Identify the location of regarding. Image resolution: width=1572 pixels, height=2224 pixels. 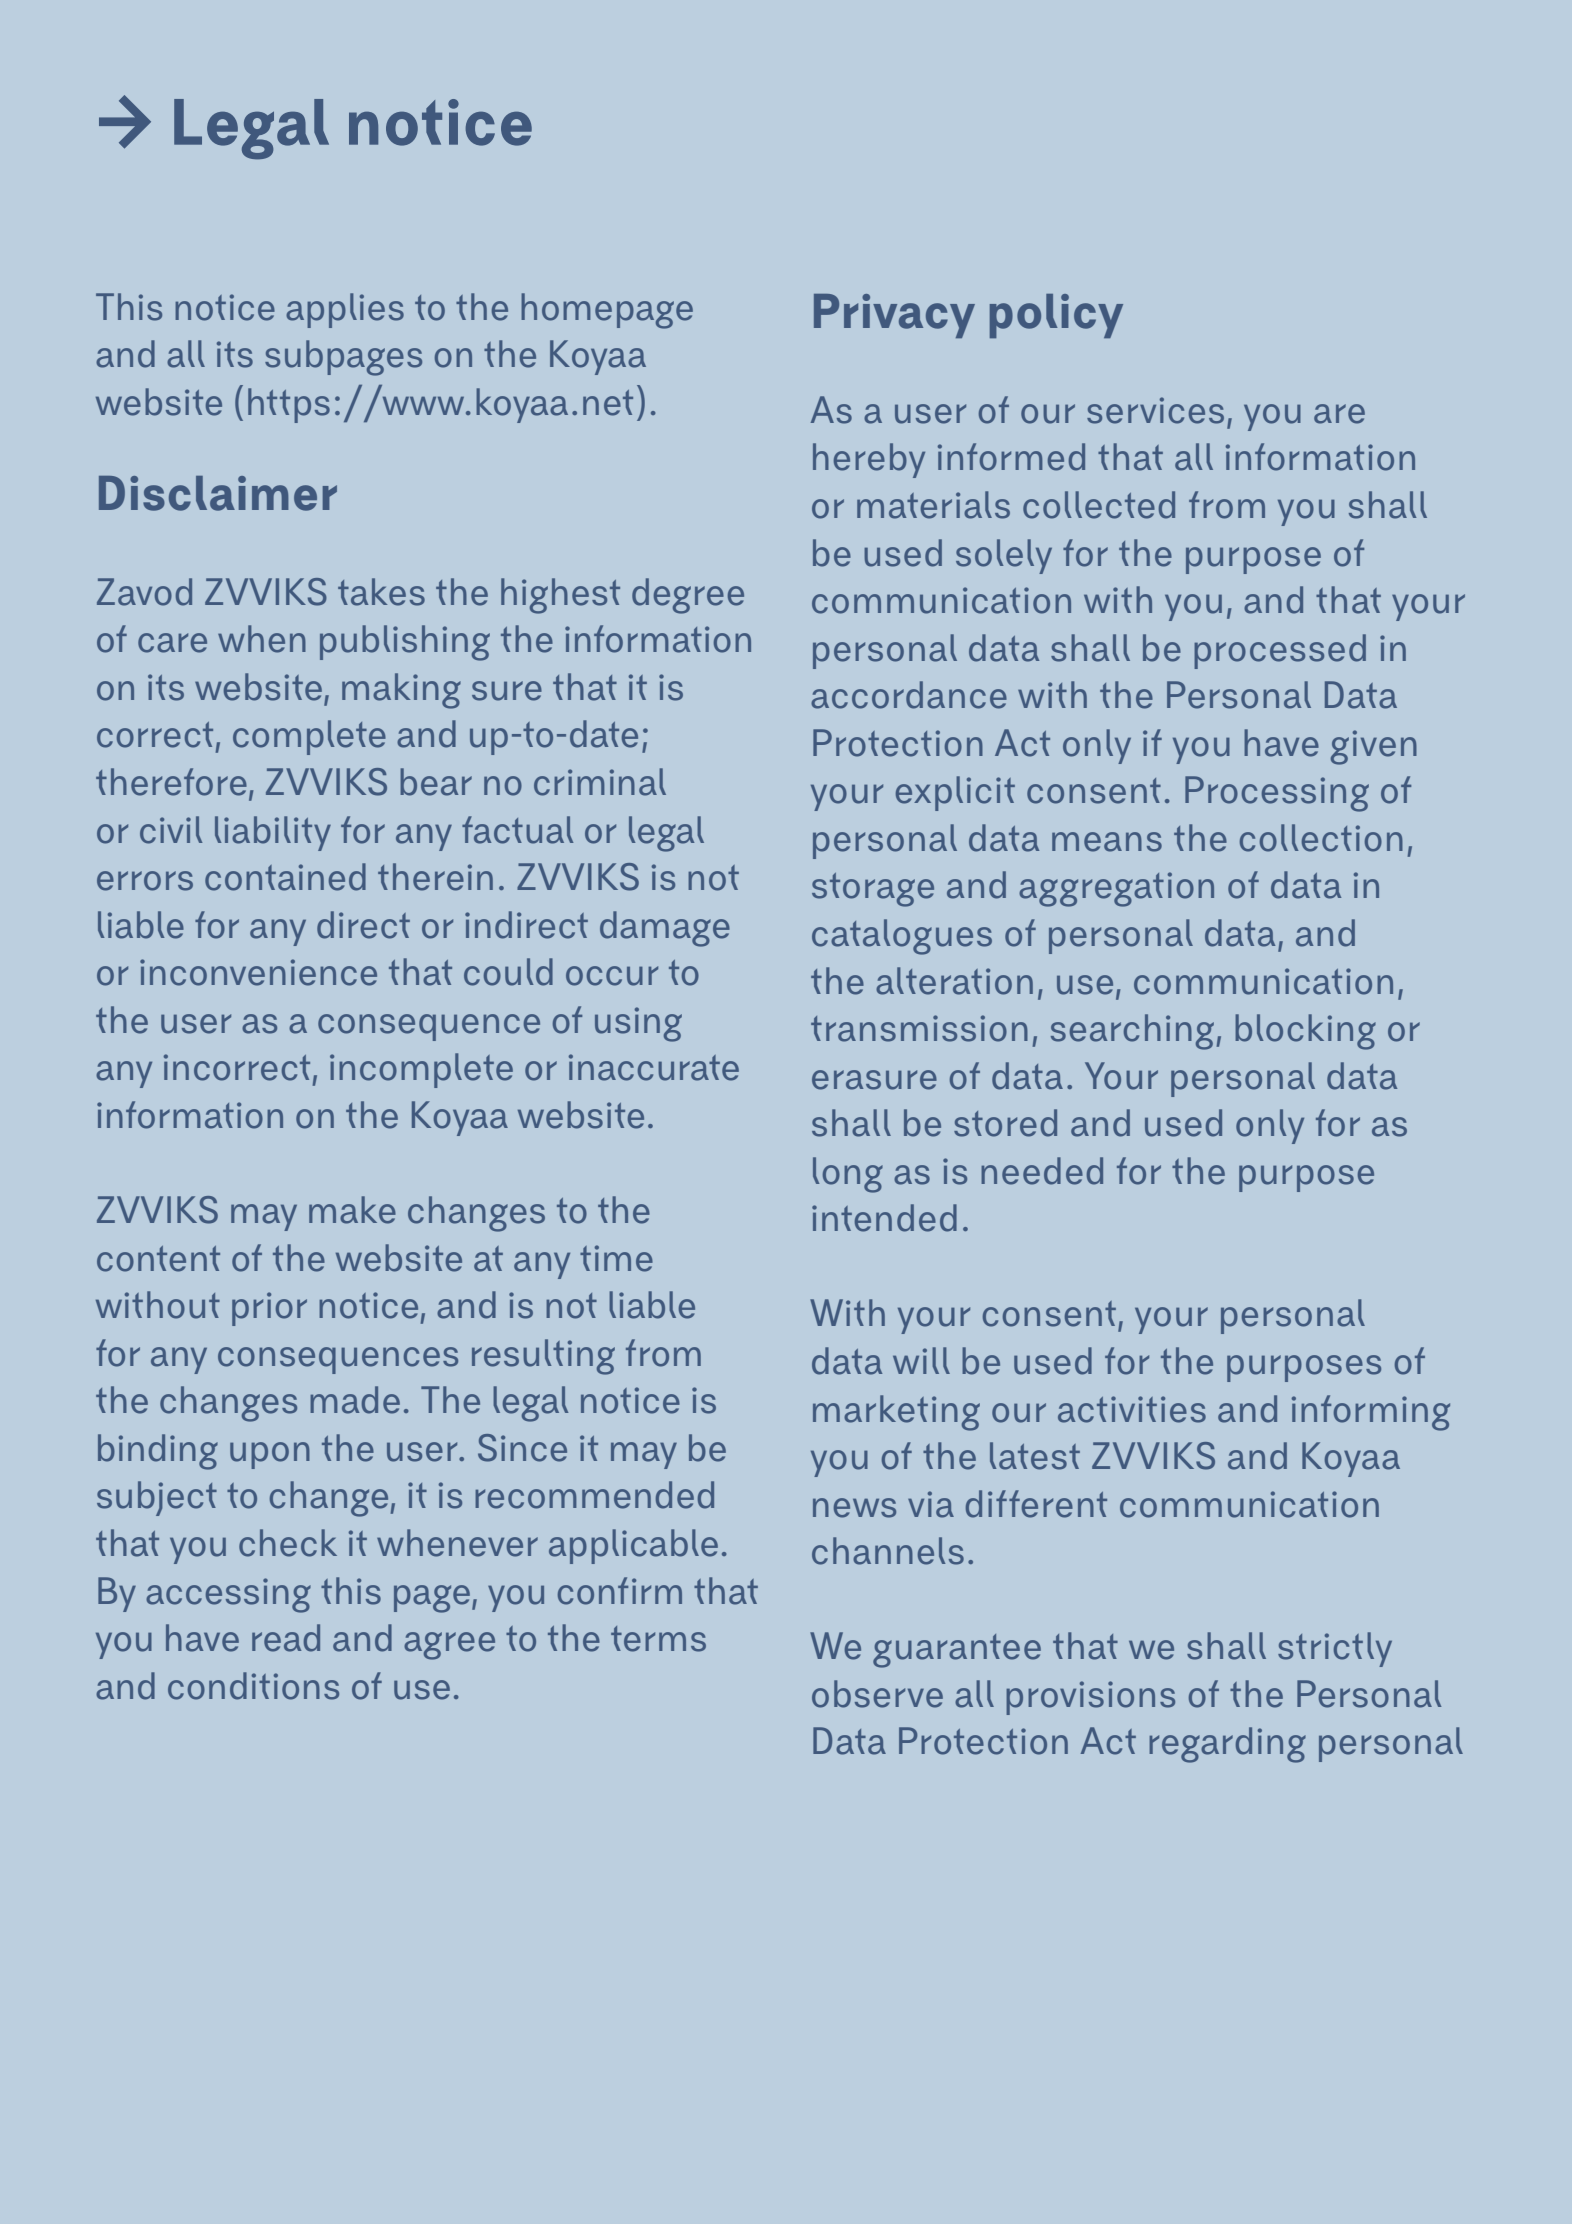
(1227, 1745).
